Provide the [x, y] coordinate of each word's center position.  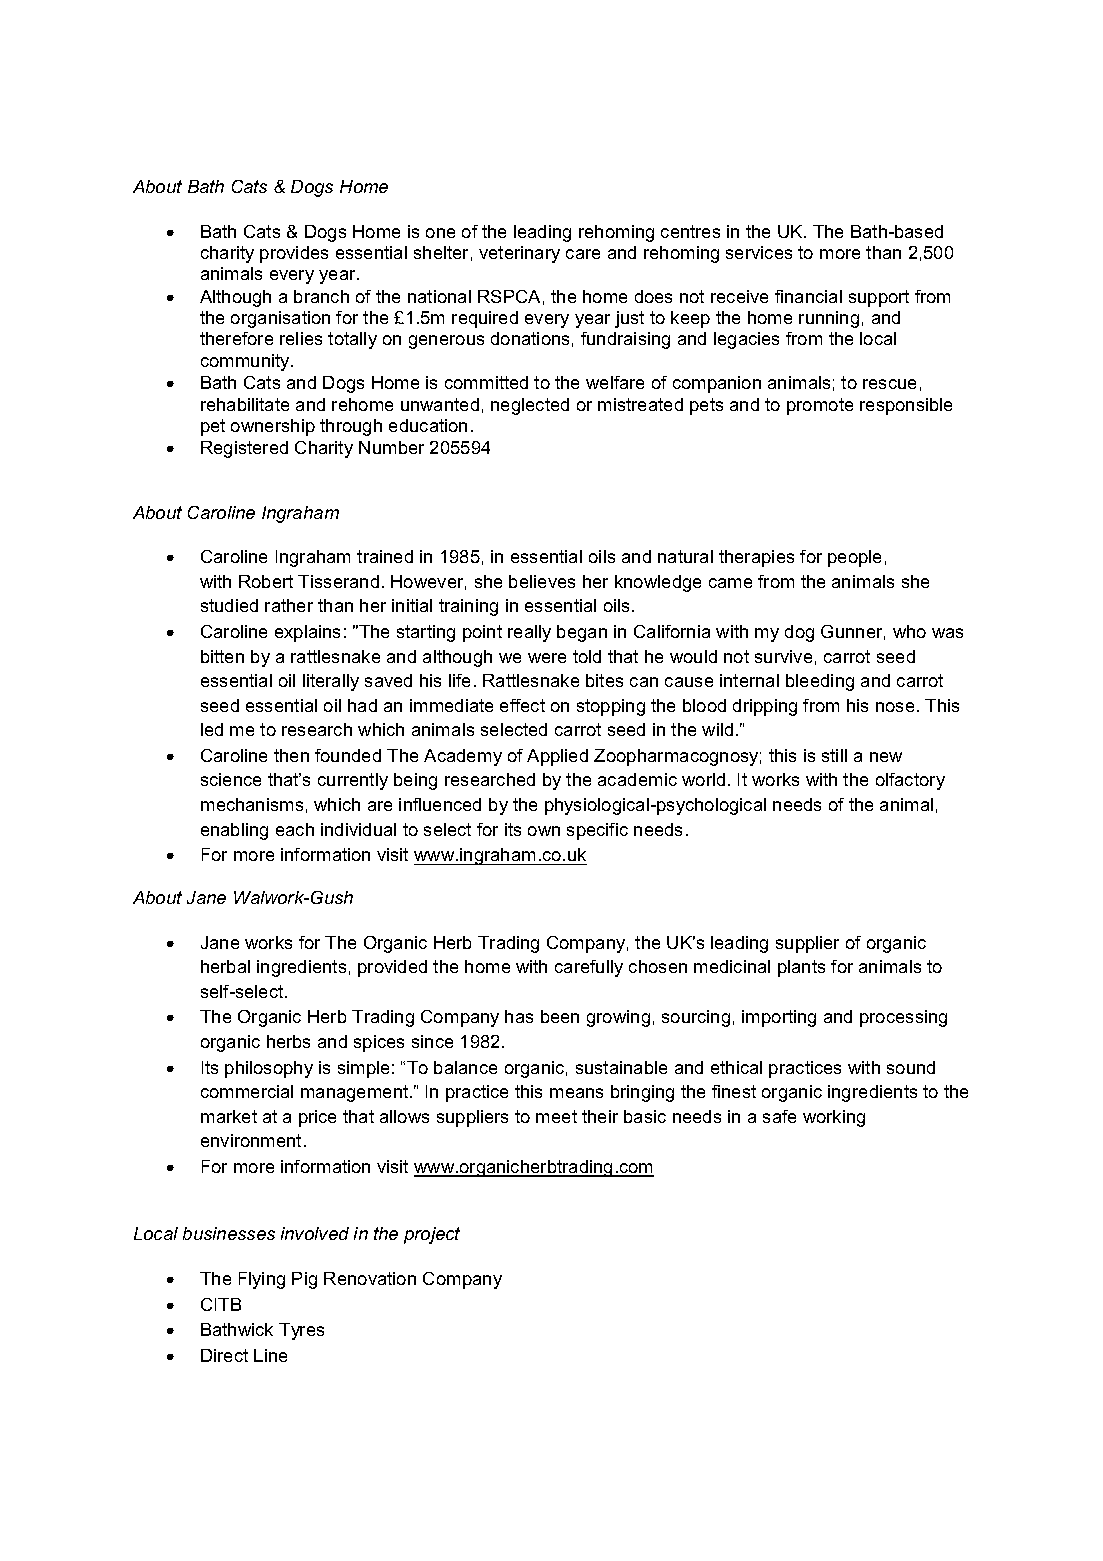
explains [307, 633]
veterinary [519, 254]
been [560, 1016]
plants [801, 968]
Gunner [853, 632]
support [879, 298]
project [432, 1235]
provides [294, 254]
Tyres [301, 1331]
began [582, 633]
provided [392, 968]
